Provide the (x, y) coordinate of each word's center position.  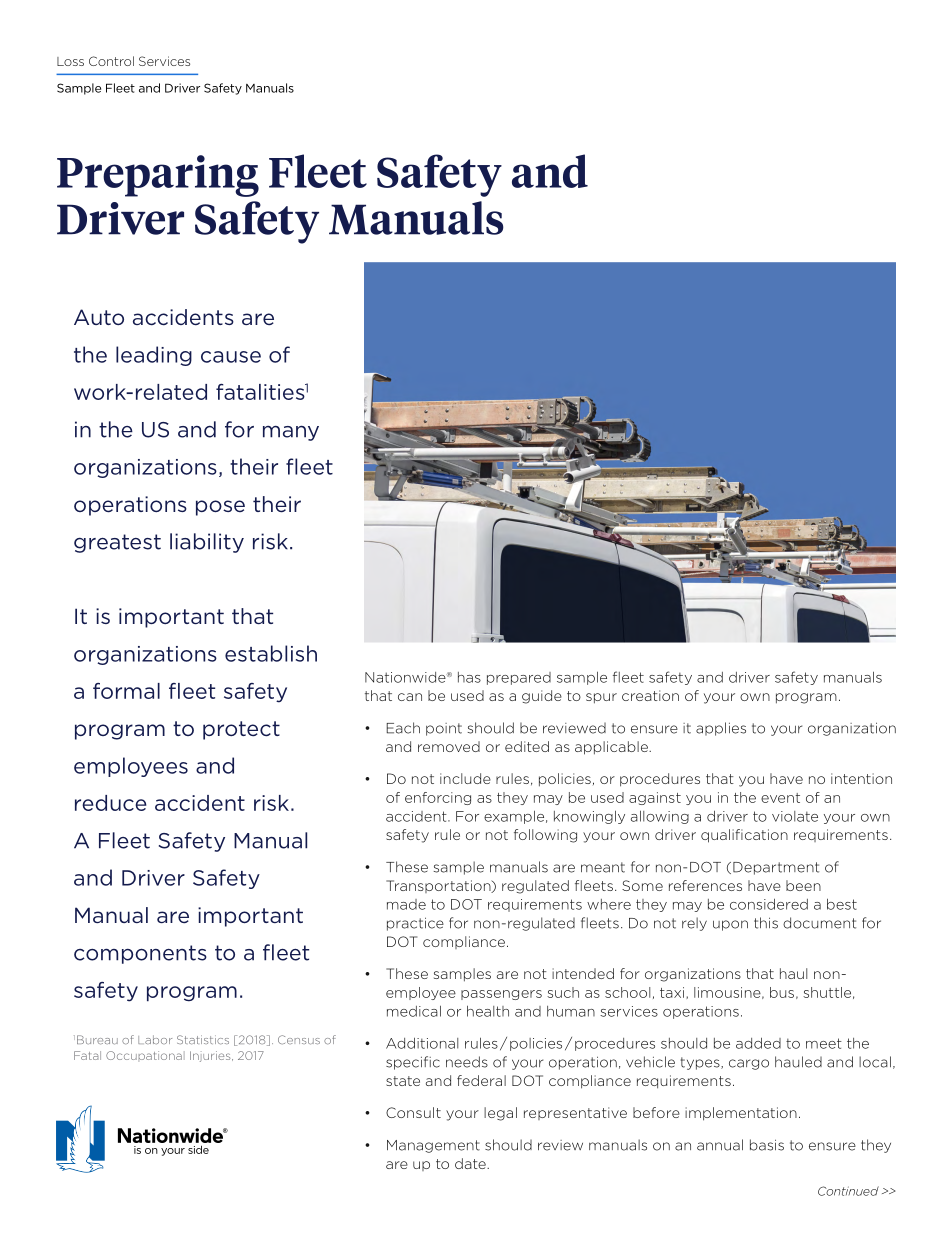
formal (126, 691)
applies (721, 729)
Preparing (158, 176)
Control (111, 61)
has (469, 677)
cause (231, 357)
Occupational (145, 1055)
